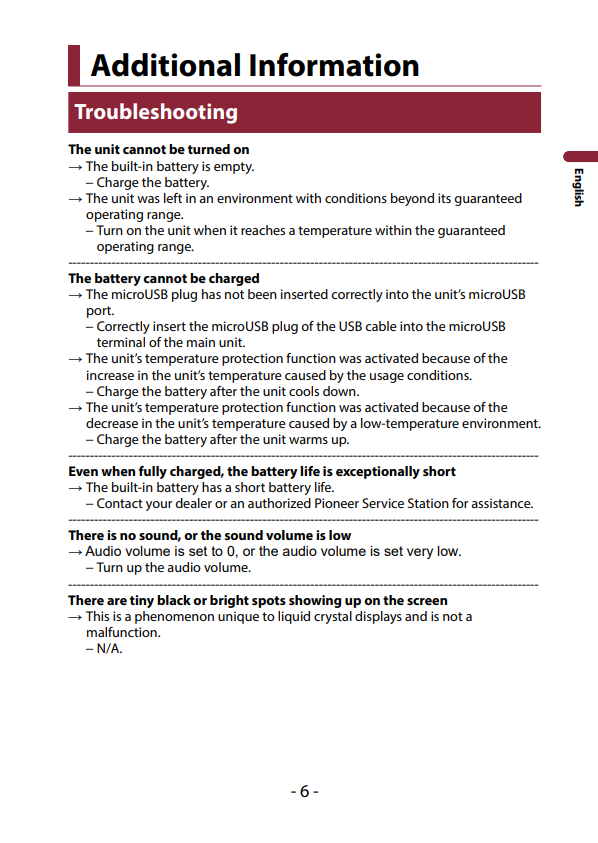  I want to click on decrease, so click(112, 423).
